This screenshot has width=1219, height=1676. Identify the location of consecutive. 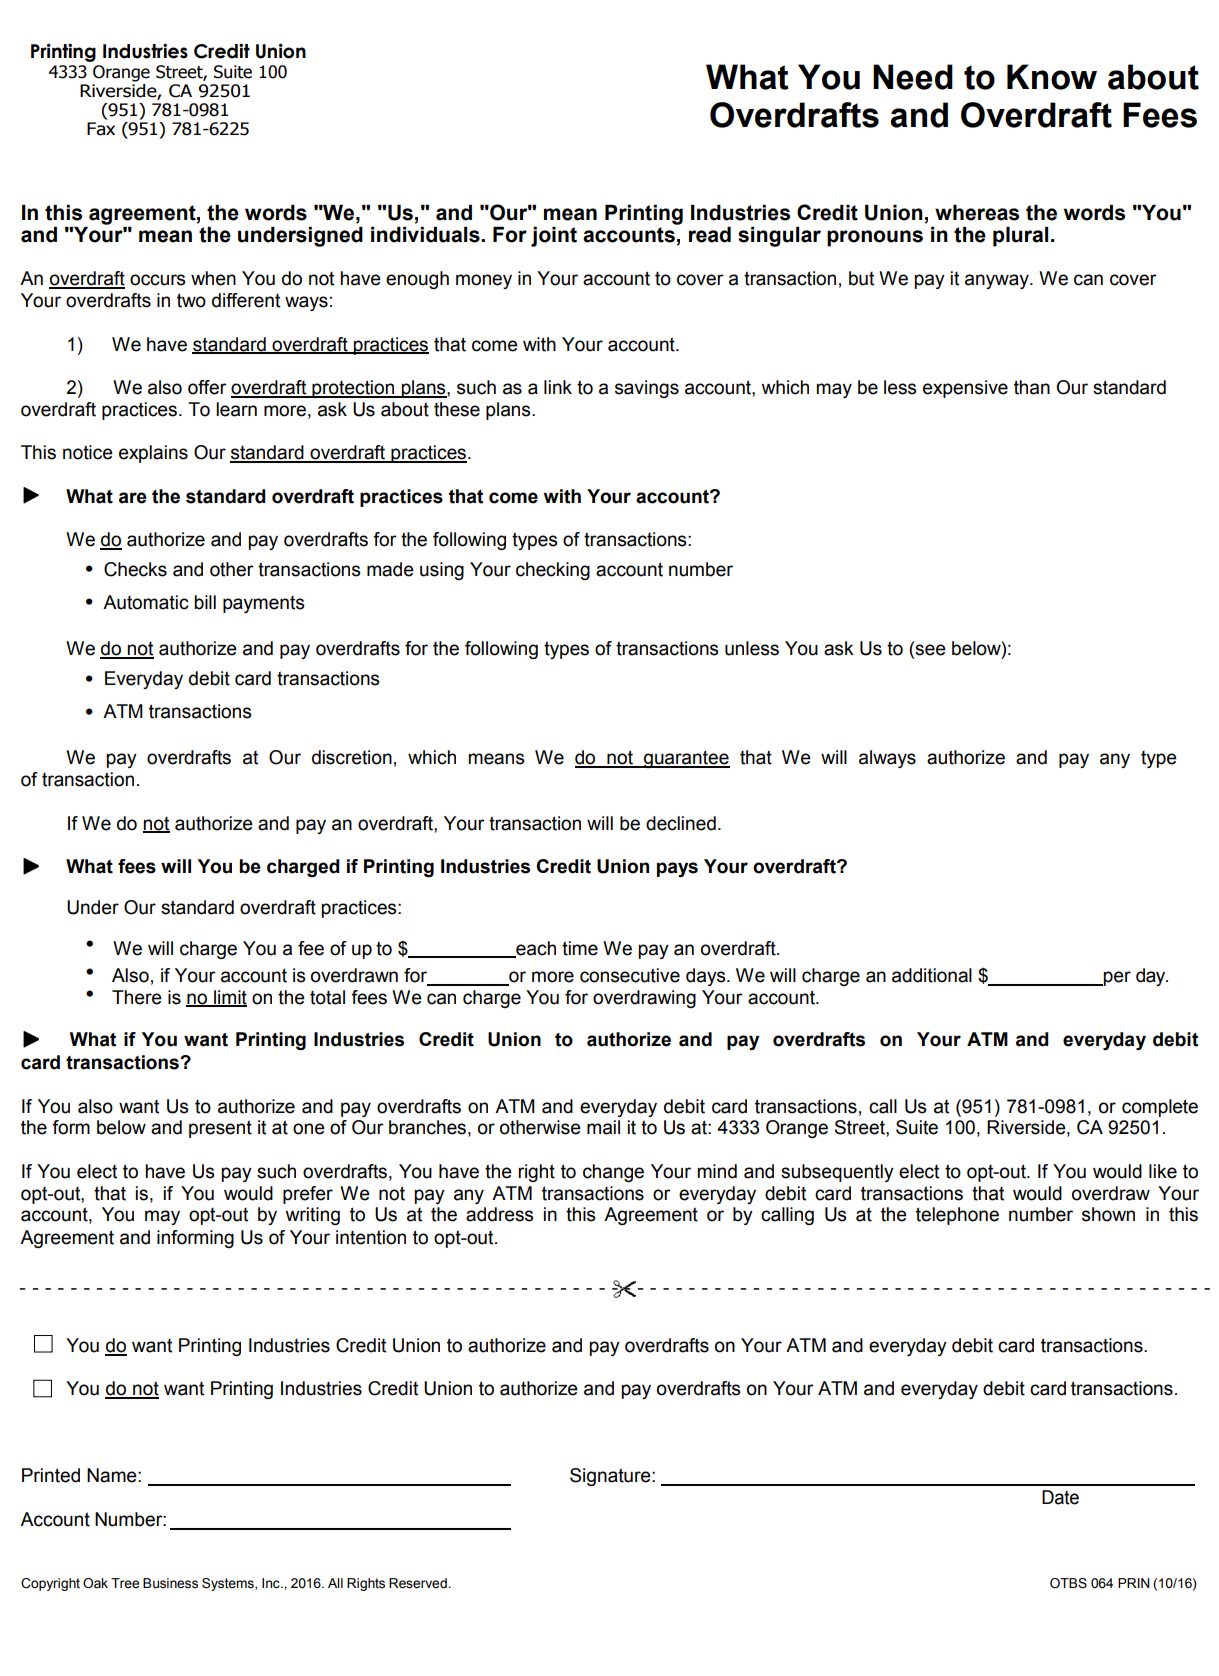
(630, 975).
